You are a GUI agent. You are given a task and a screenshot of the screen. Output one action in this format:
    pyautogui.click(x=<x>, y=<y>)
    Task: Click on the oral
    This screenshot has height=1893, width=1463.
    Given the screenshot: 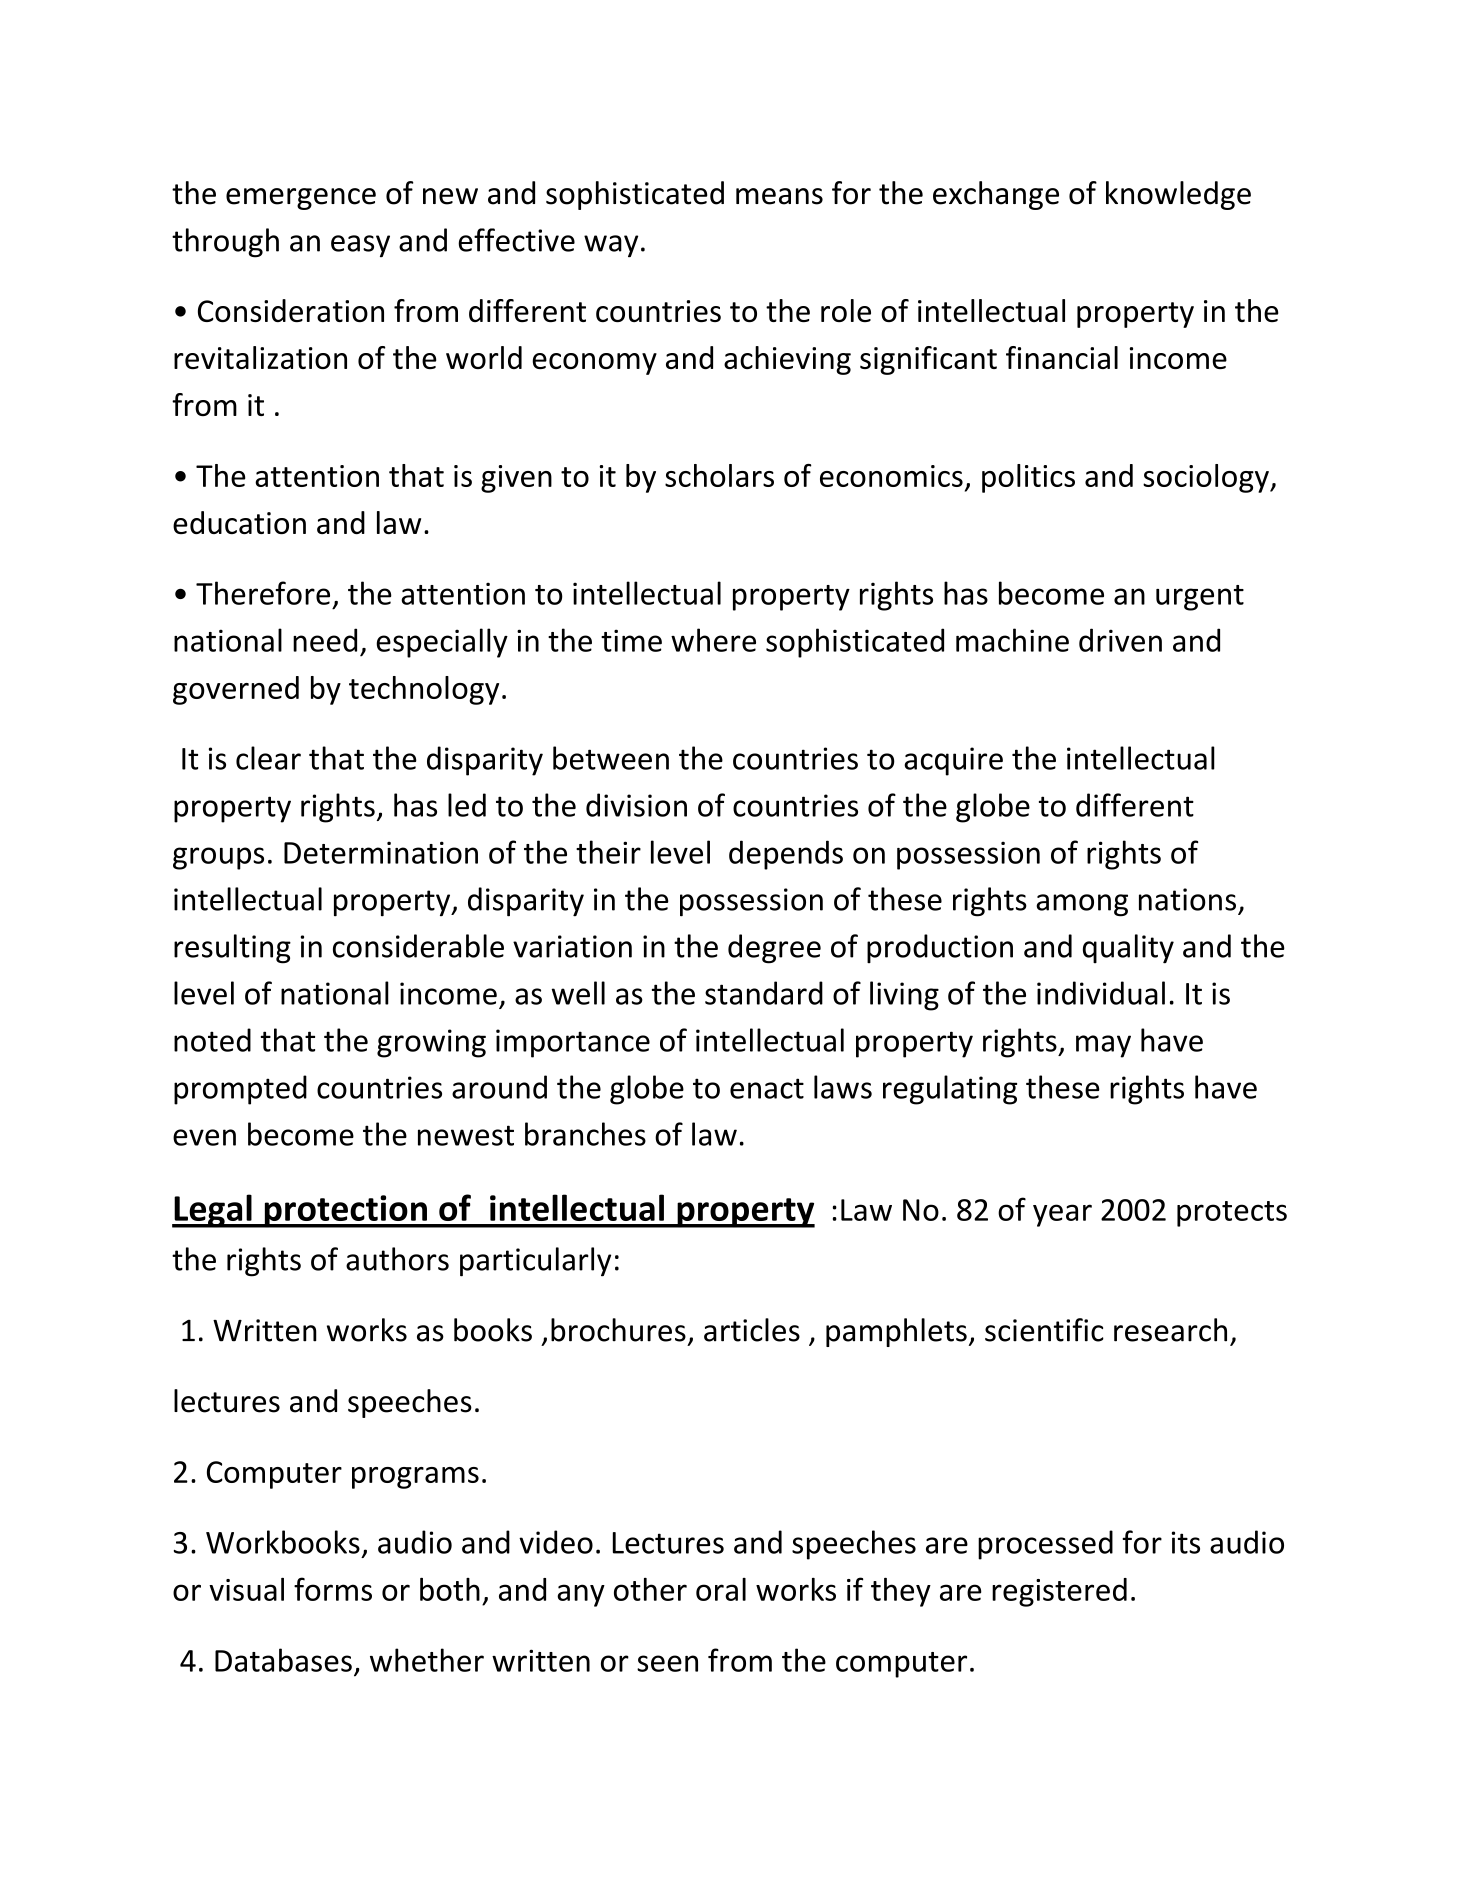 What is the action you would take?
    pyautogui.click(x=721, y=1589)
